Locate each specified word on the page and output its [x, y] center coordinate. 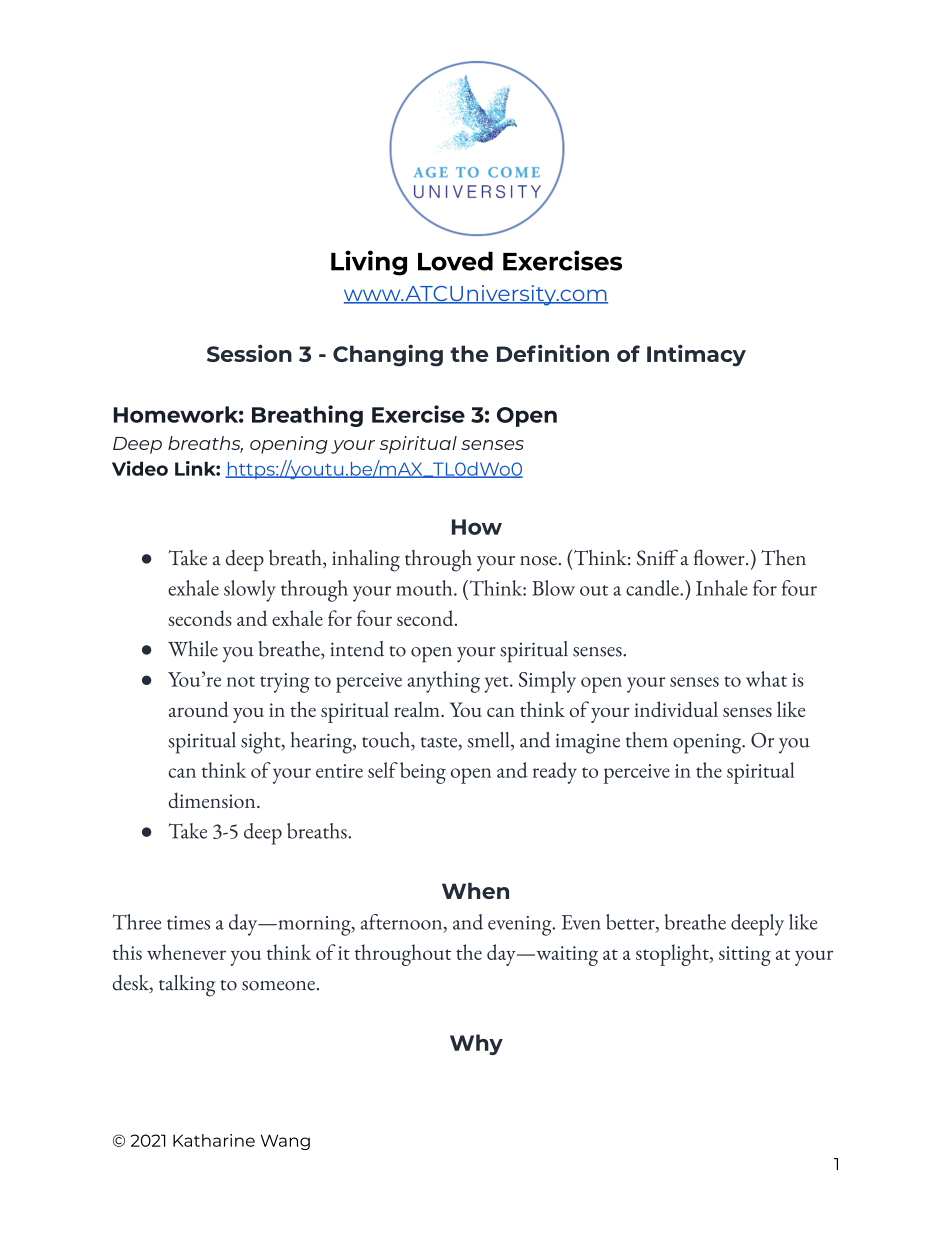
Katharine [214, 1140]
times [188, 923]
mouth [425, 588]
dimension [213, 800]
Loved [455, 261]
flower [720, 557]
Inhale [722, 588]
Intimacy [696, 355]
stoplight [673, 955]
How [477, 527]
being [423, 773]
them [647, 740]
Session [249, 353]
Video [140, 468]
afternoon [403, 923]
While [193, 649]
